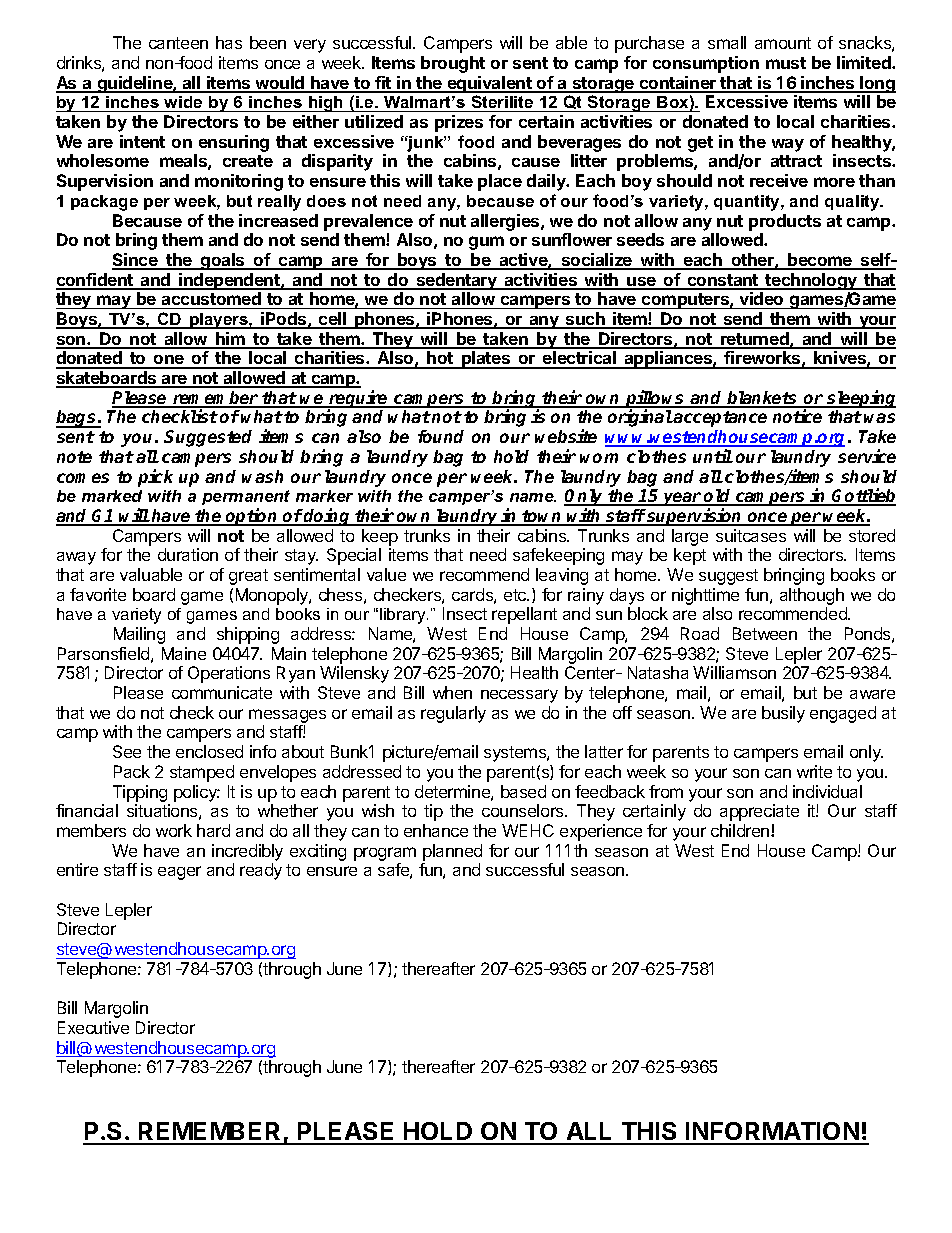 This screenshot has width=952, height=1233. Describe the element at coordinates (797, 416) in the screenshot. I see `notice` at that location.
